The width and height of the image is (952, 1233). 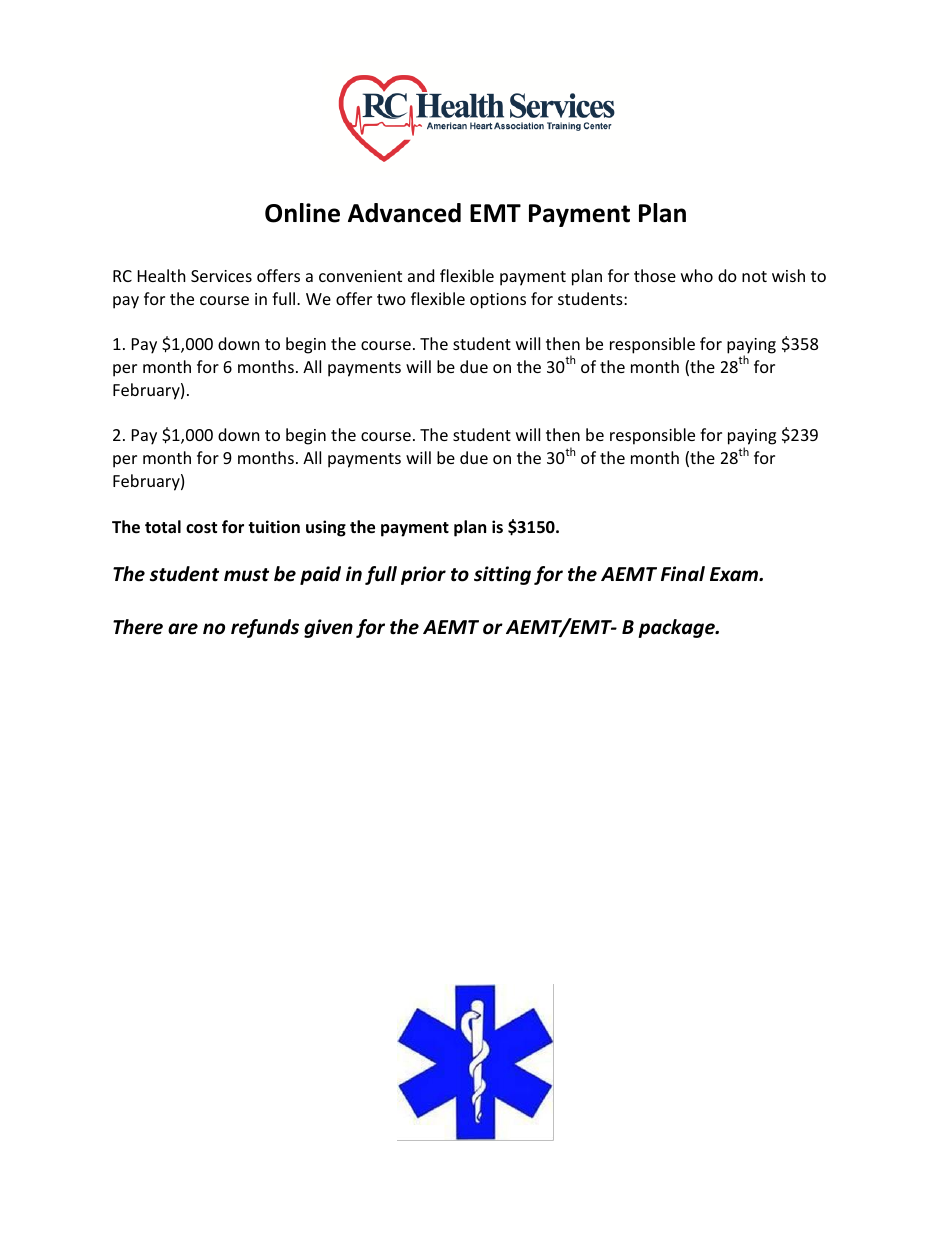 What do you see at coordinates (221, 276) in the image?
I see `Services` at bounding box center [221, 276].
